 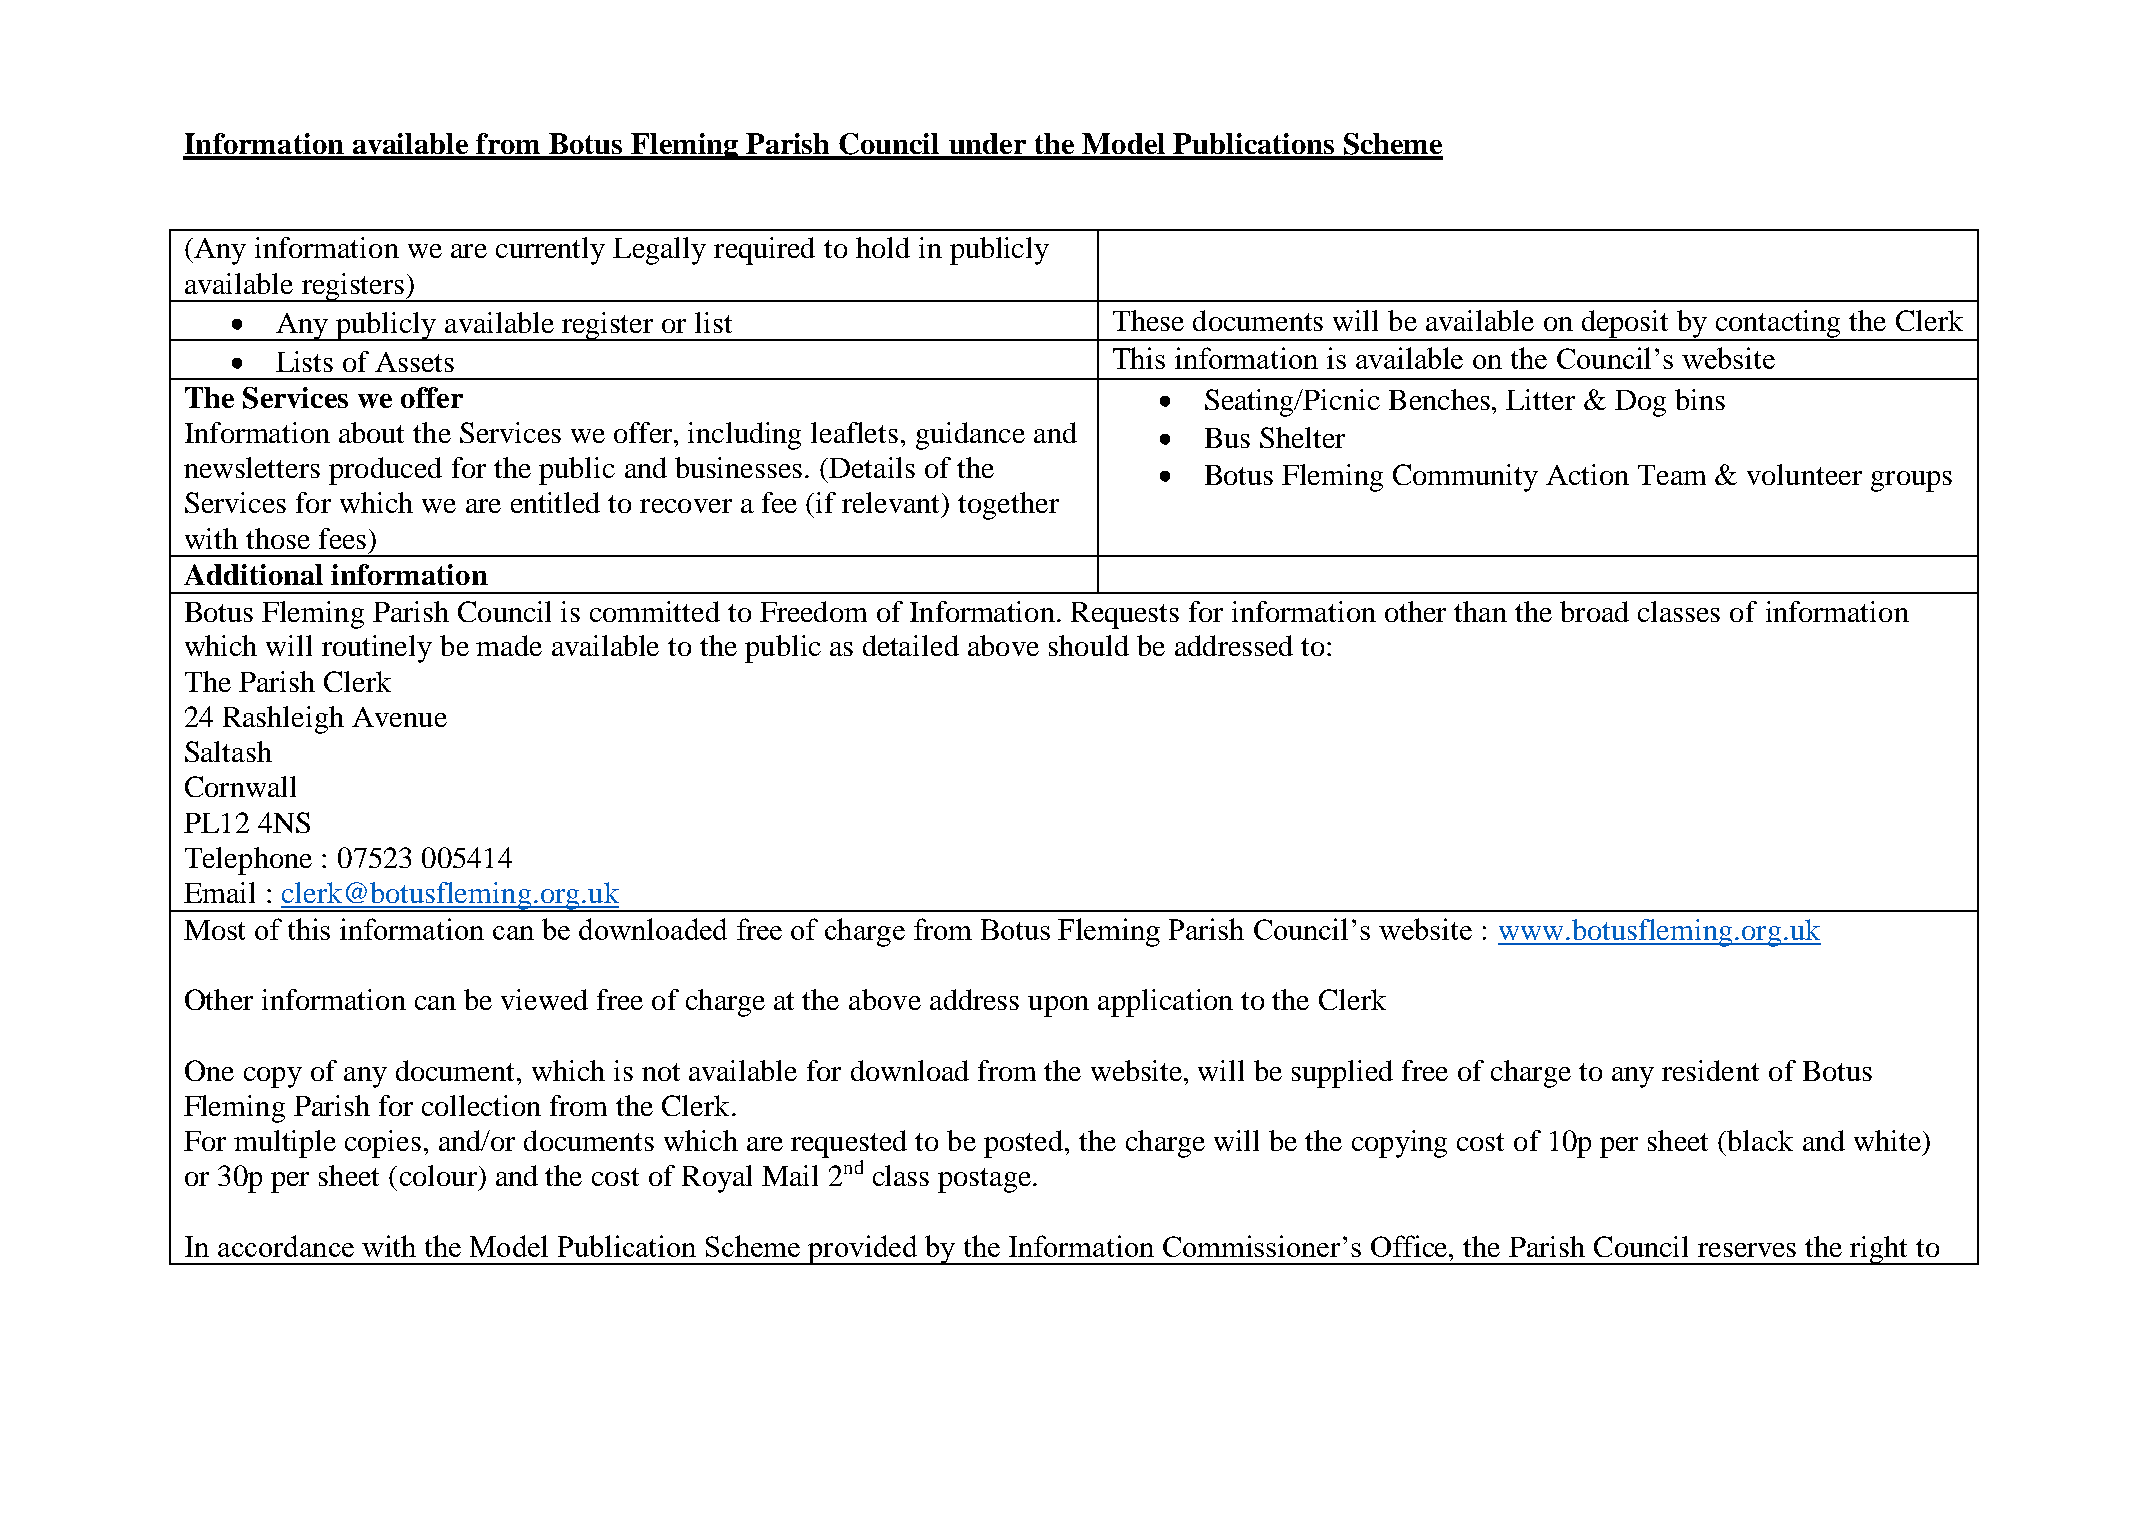 What do you see at coordinates (399, 717) in the screenshot?
I see `Avenue` at bounding box center [399, 717].
